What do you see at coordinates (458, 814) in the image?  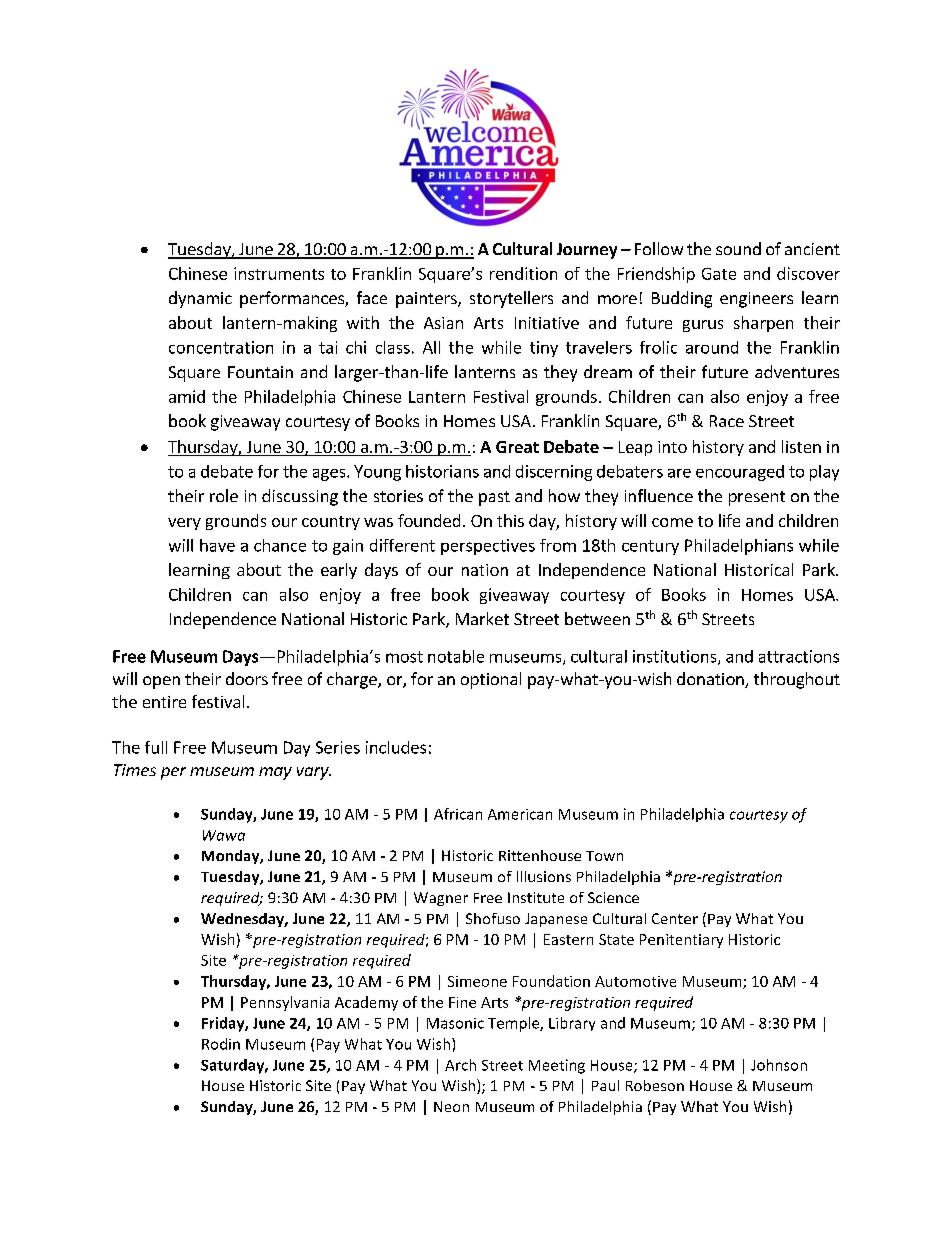 I see `African` at bounding box center [458, 814].
